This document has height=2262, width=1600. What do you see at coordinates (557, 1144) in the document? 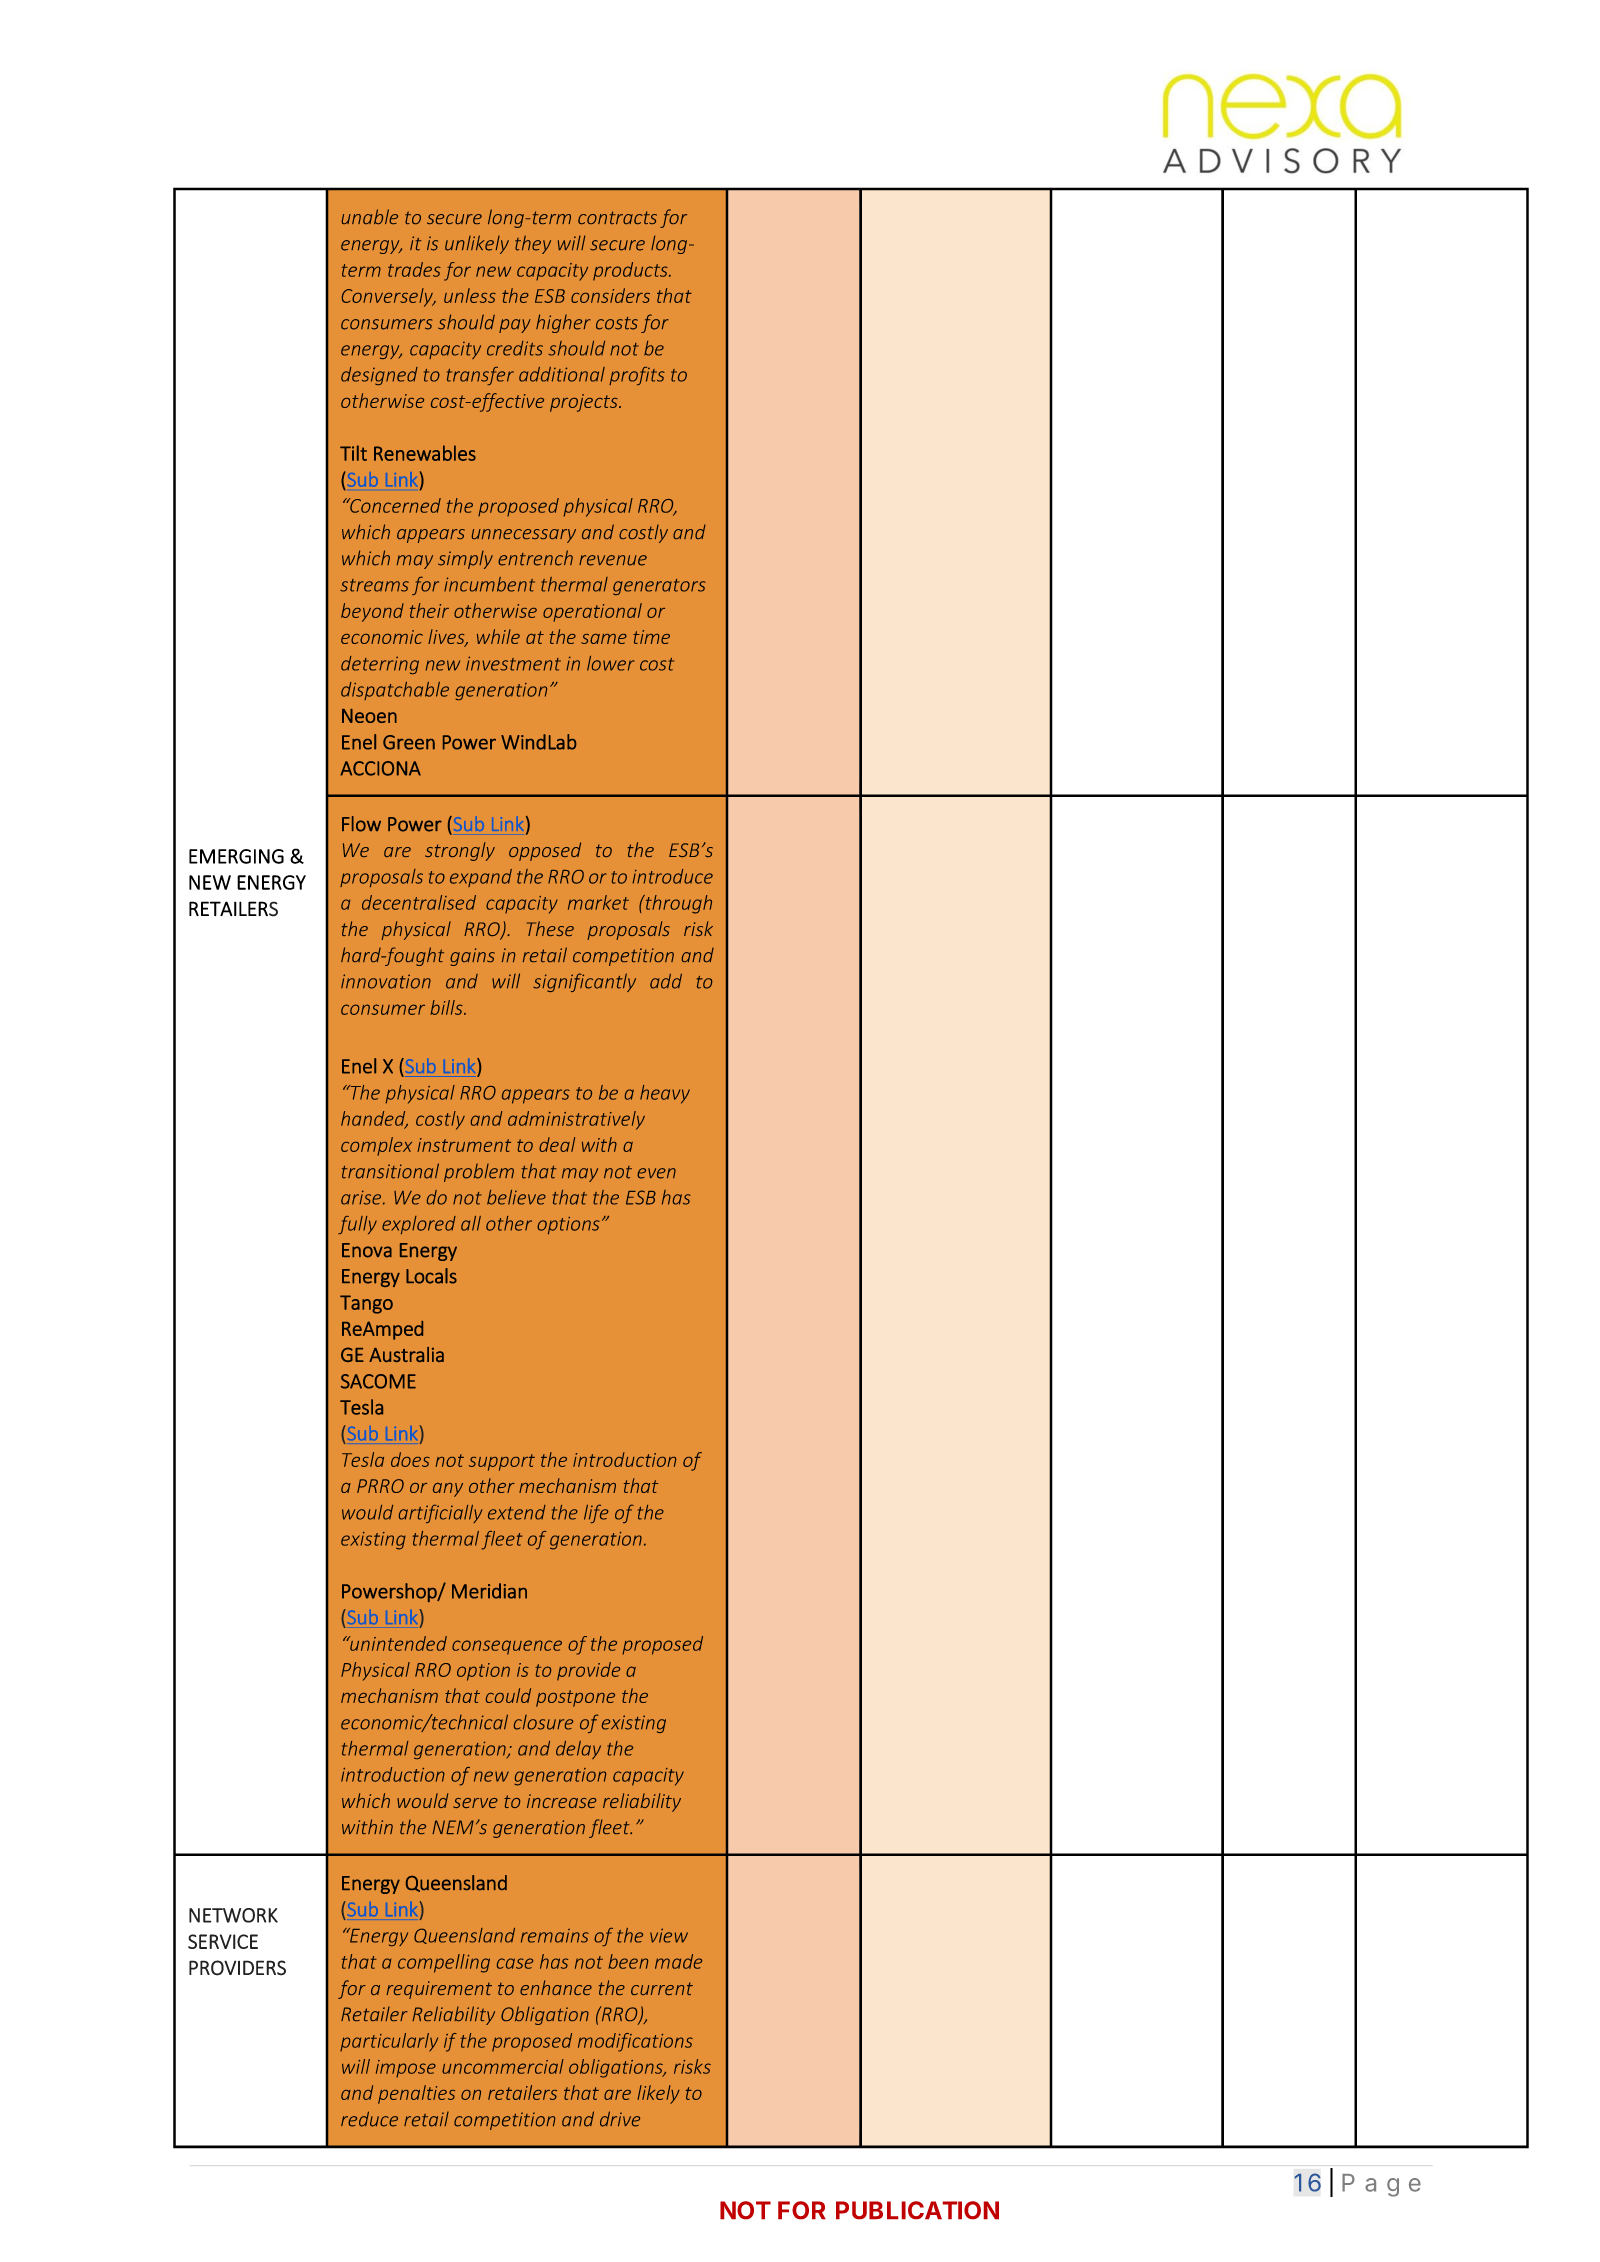
I see `deal` at bounding box center [557, 1144].
